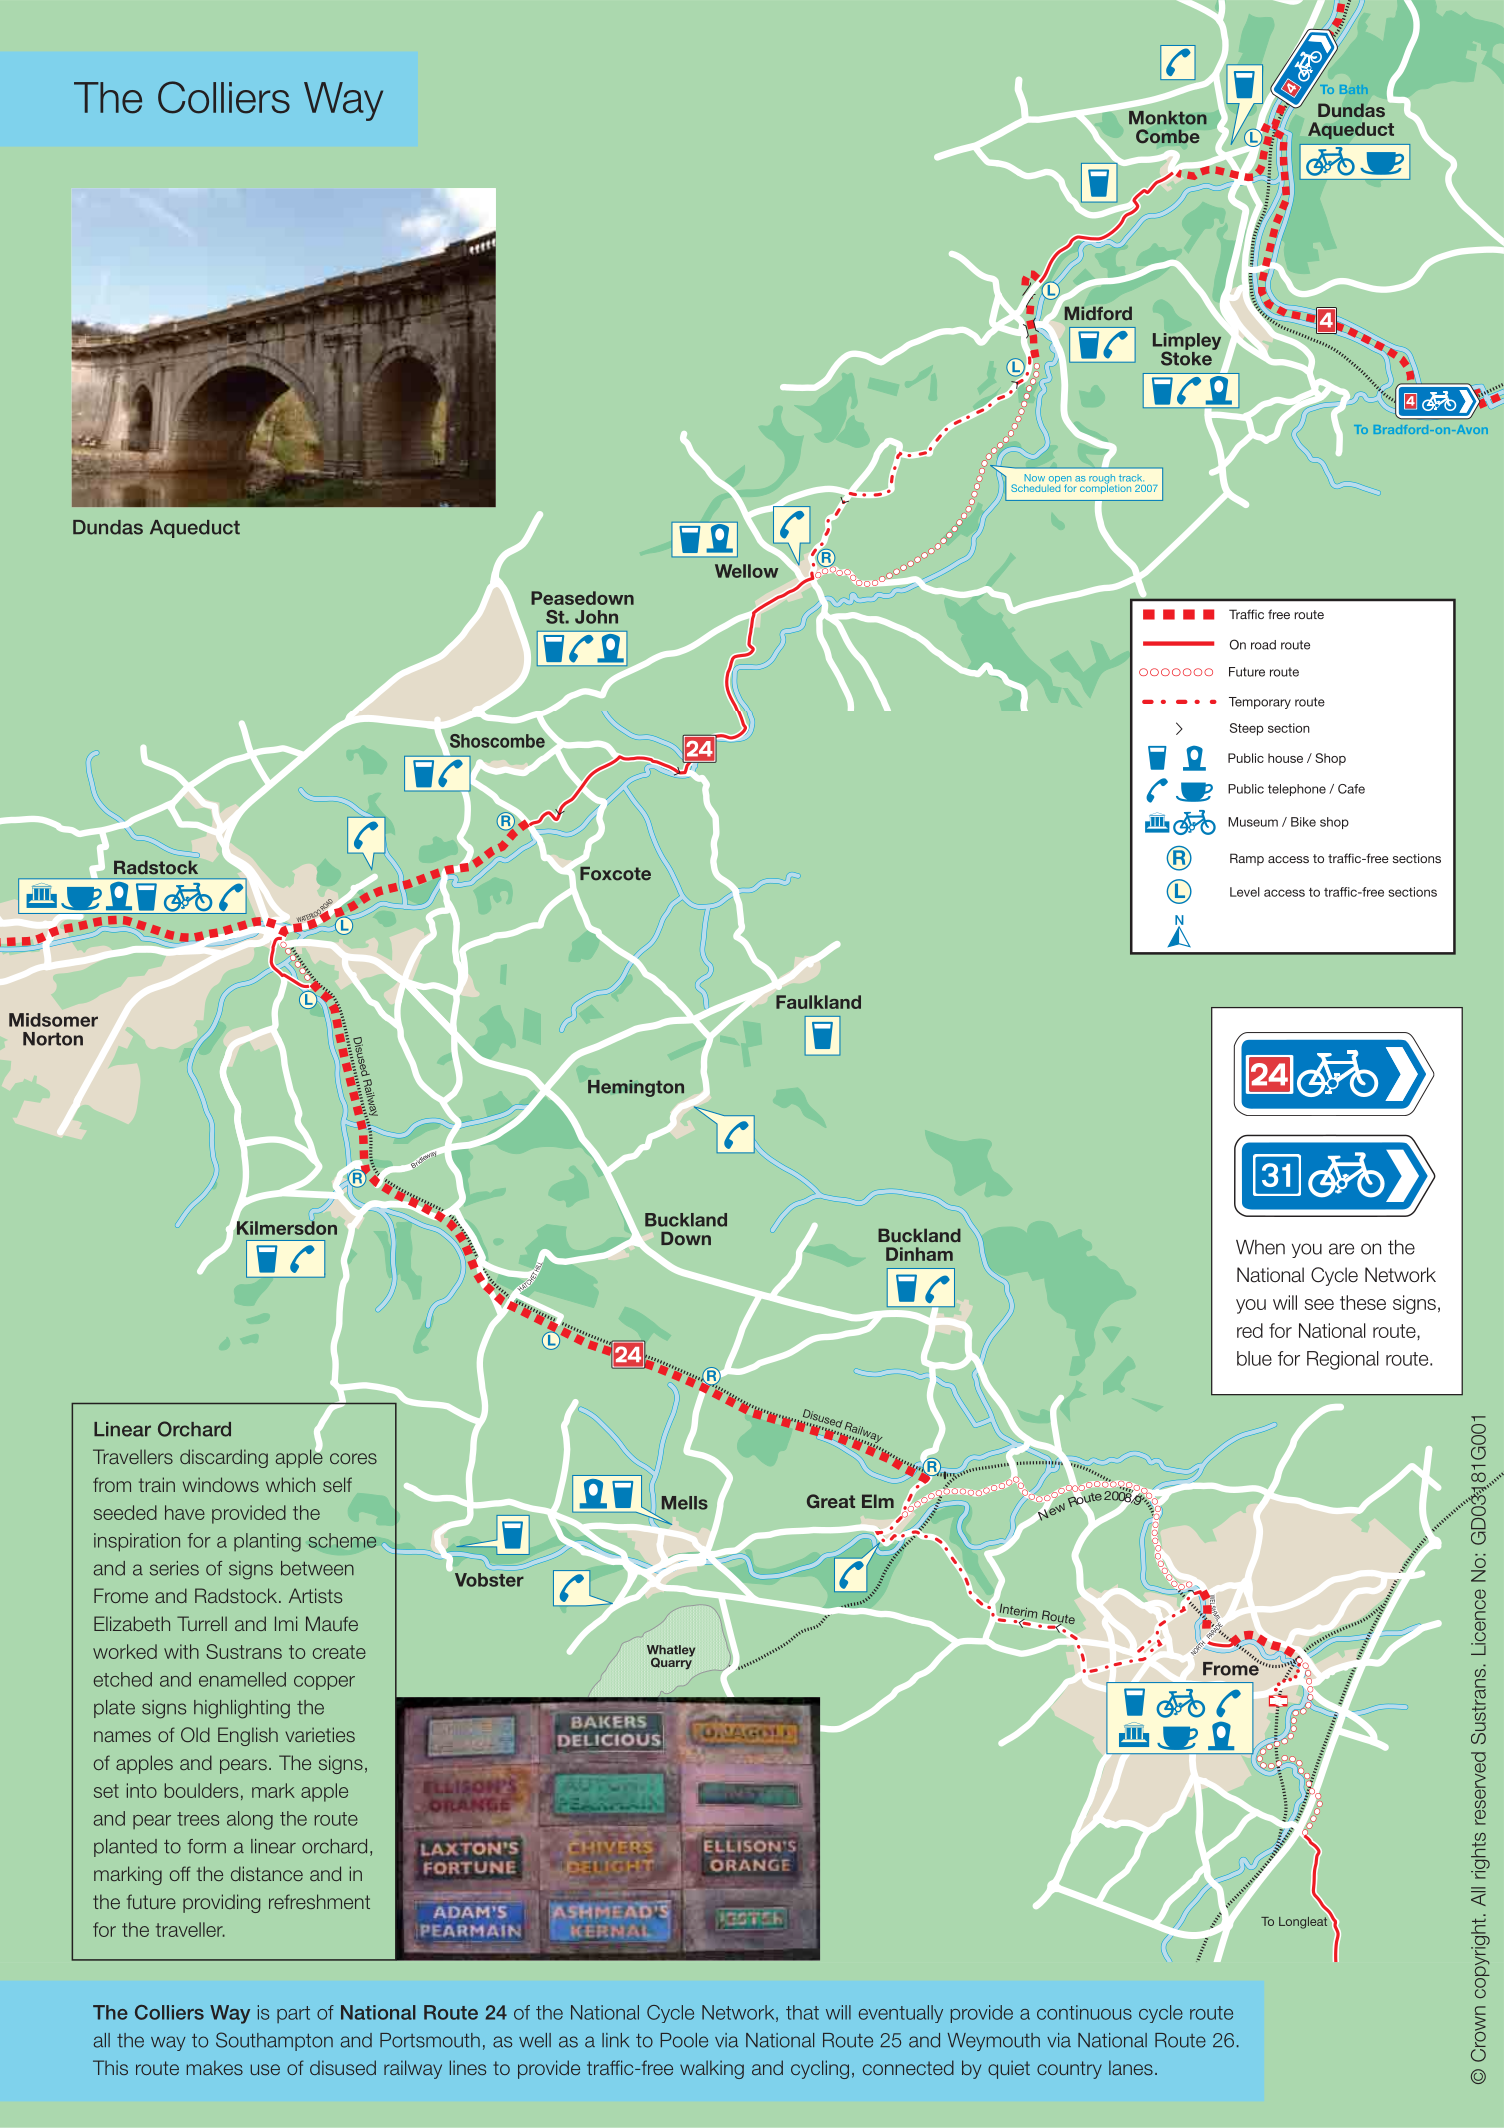 The width and height of the document is (1504, 2128). What do you see at coordinates (274, 2041) in the document?
I see `Southampton` at bounding box center [274, 2041].
